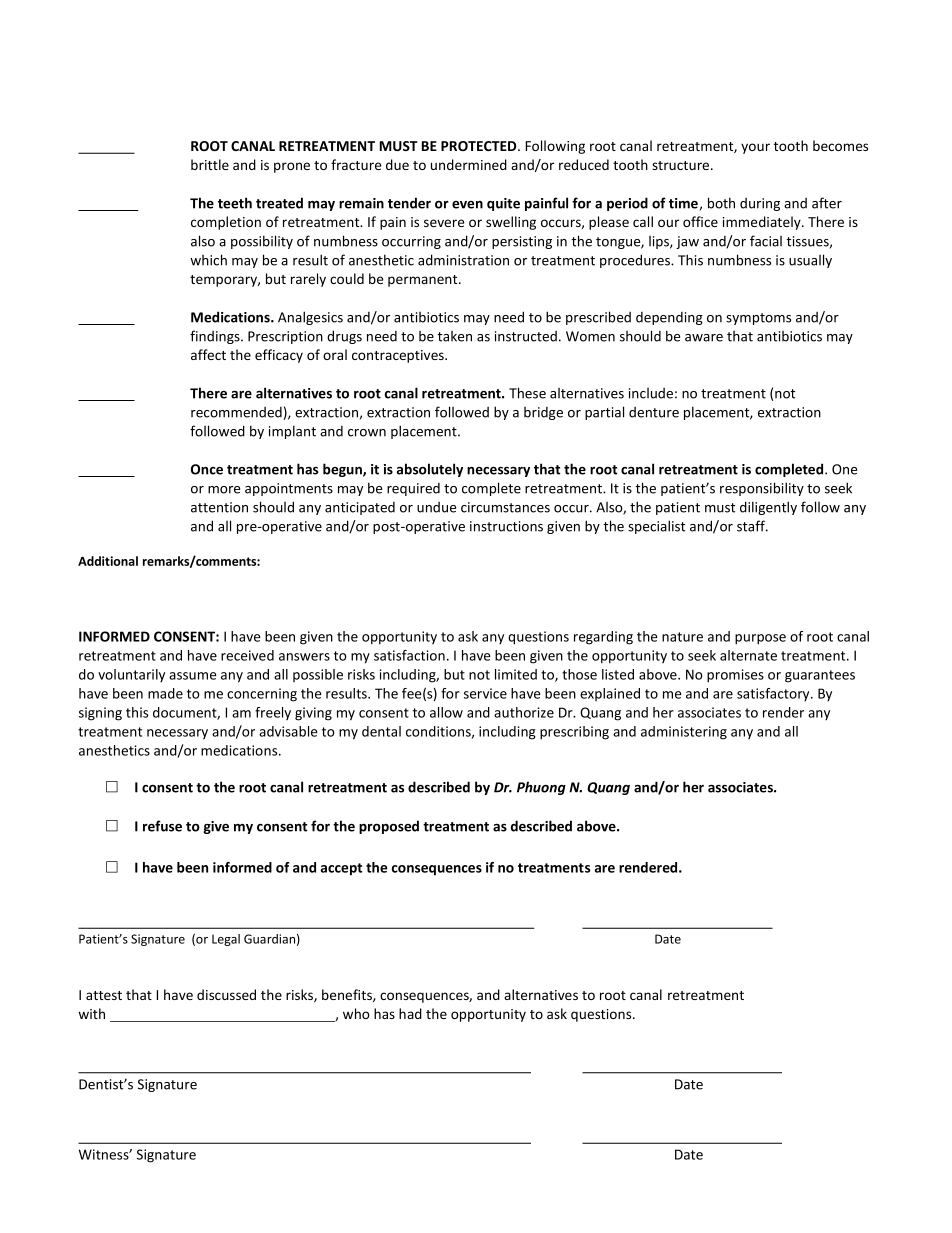 The height and width of the page is (1233, 952). What do you see at coordinates (506, 526) in the page?
I see `instructions` at bounding box center [506, 526].
